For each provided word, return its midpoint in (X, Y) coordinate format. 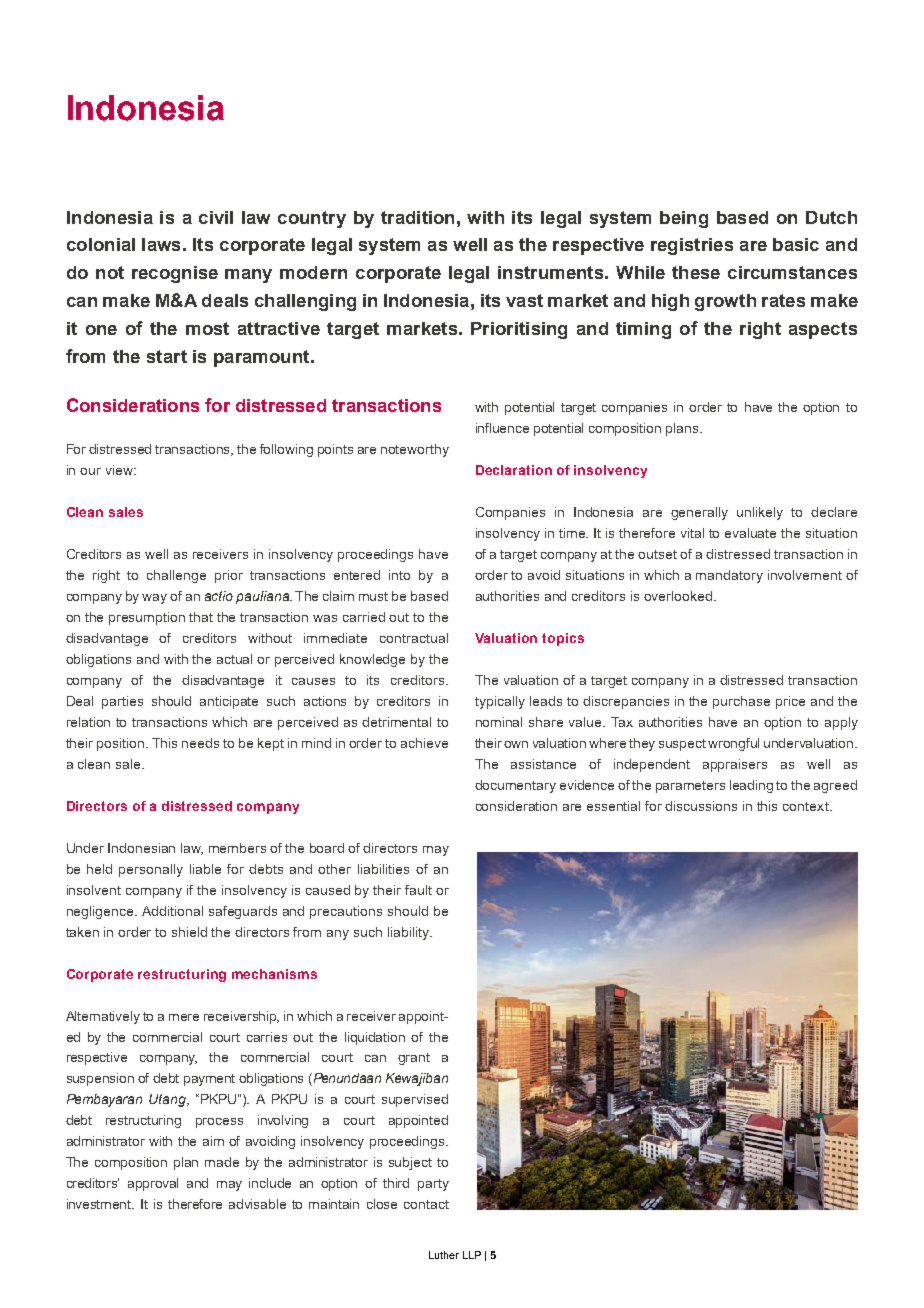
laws (161, 244)
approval (153, 1184)
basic (796, 244)
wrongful (733, 744)
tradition (417, 217)
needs (200, 743)
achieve (424, 743)
